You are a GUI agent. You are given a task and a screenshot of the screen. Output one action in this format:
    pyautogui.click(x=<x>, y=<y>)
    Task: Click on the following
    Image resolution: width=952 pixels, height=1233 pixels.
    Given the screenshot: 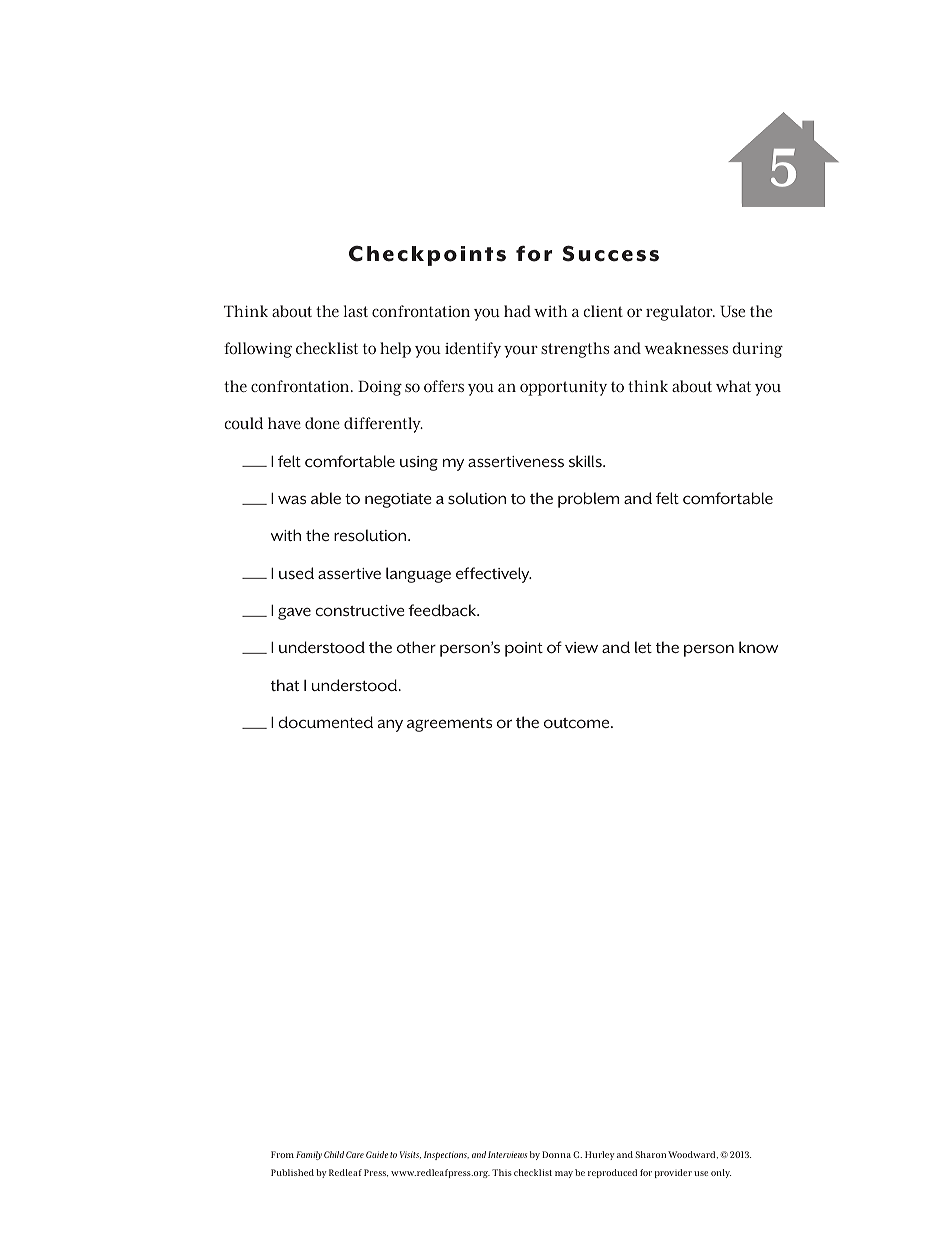 What is the action you would take?
    pyautogui.click(x=258, y=350)
